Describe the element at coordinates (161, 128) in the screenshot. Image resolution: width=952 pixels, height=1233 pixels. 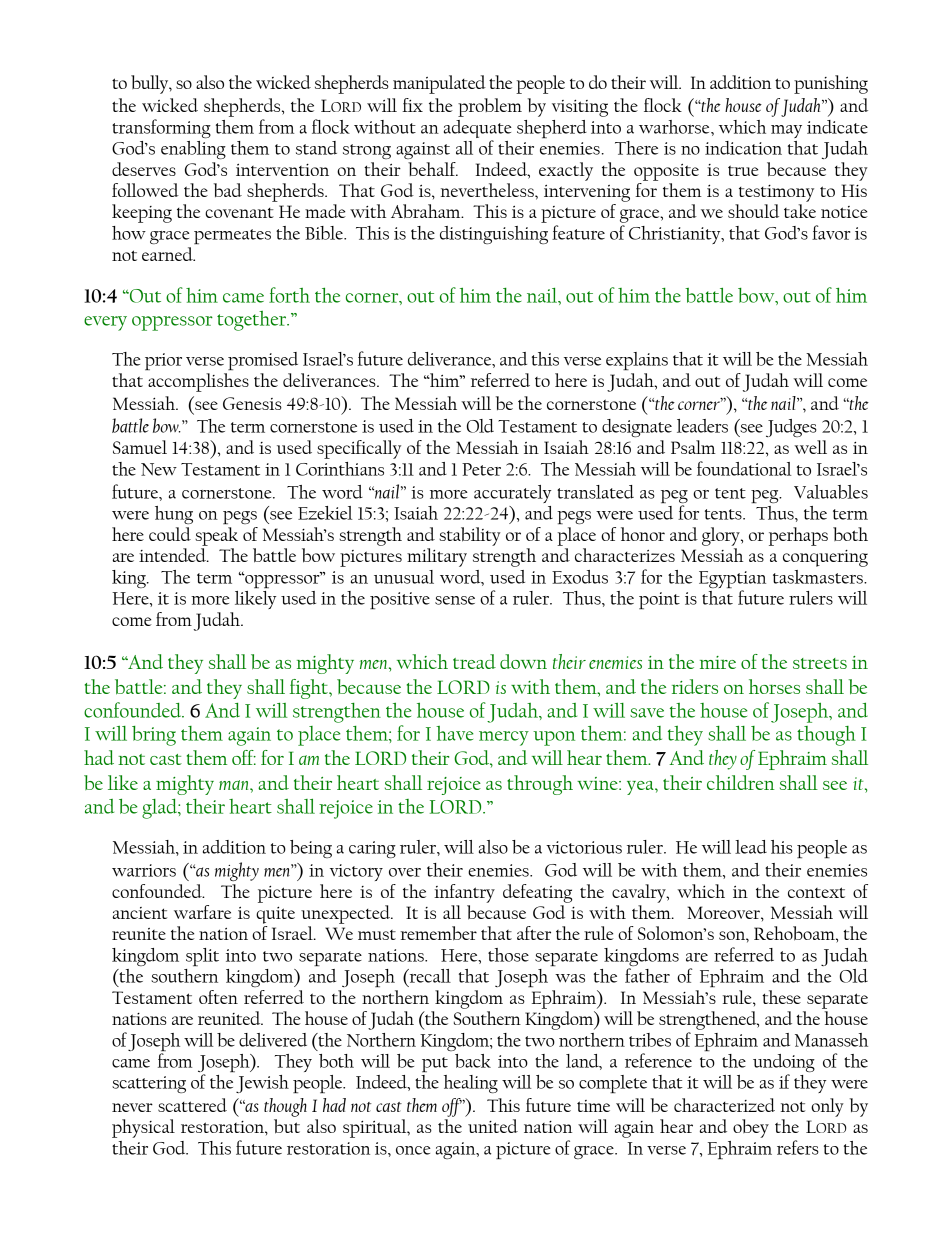
I see `transforming` at that location.
